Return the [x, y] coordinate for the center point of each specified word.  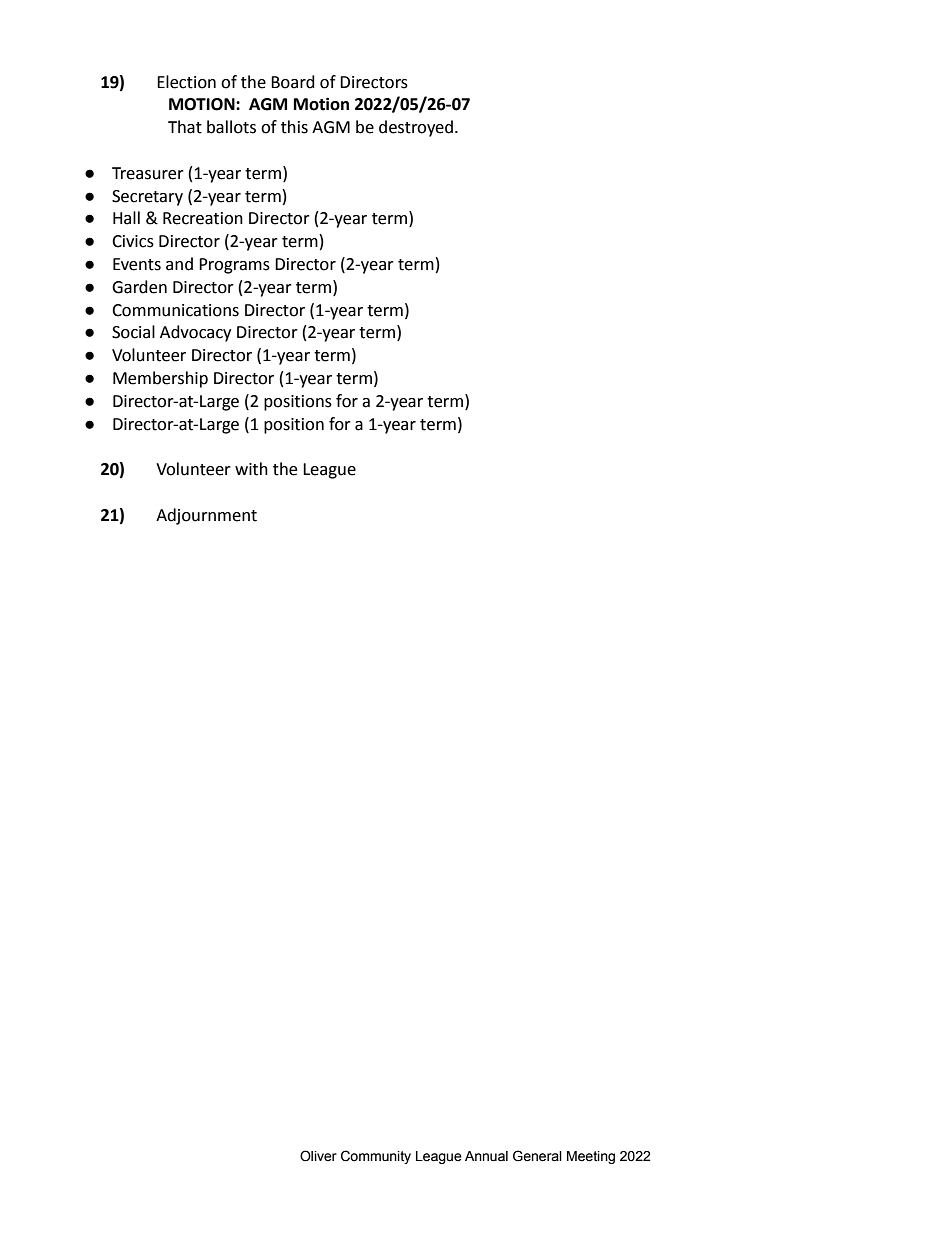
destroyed [416, 128]
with [251, 469]
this [294, 127]
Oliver [318, 1156]
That [185, 127]
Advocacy [195, 333]
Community [376, 1157]
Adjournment [206, 516]
